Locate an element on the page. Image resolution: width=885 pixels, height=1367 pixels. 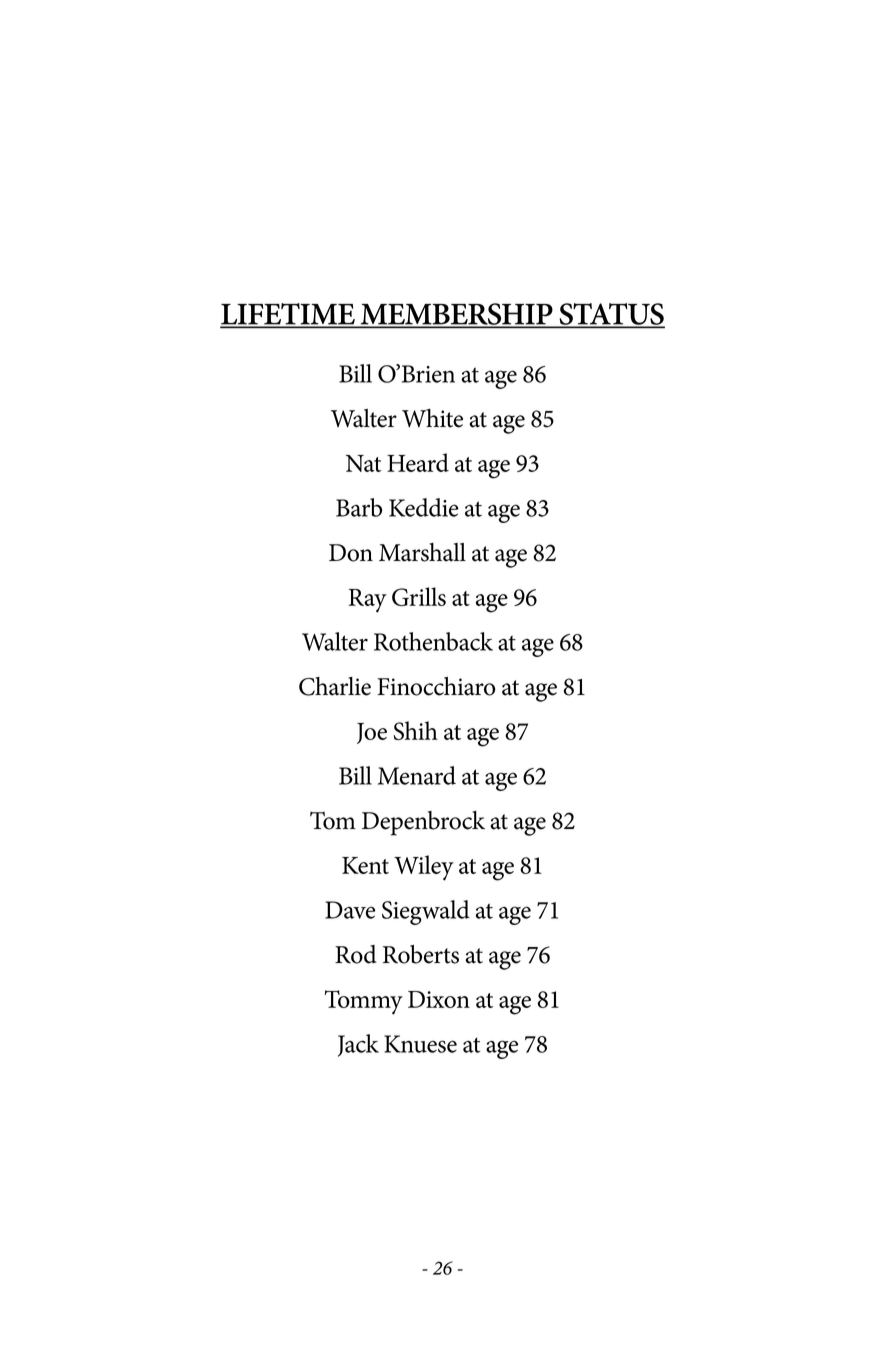
Jack is located at coordinates (358, 1045).
